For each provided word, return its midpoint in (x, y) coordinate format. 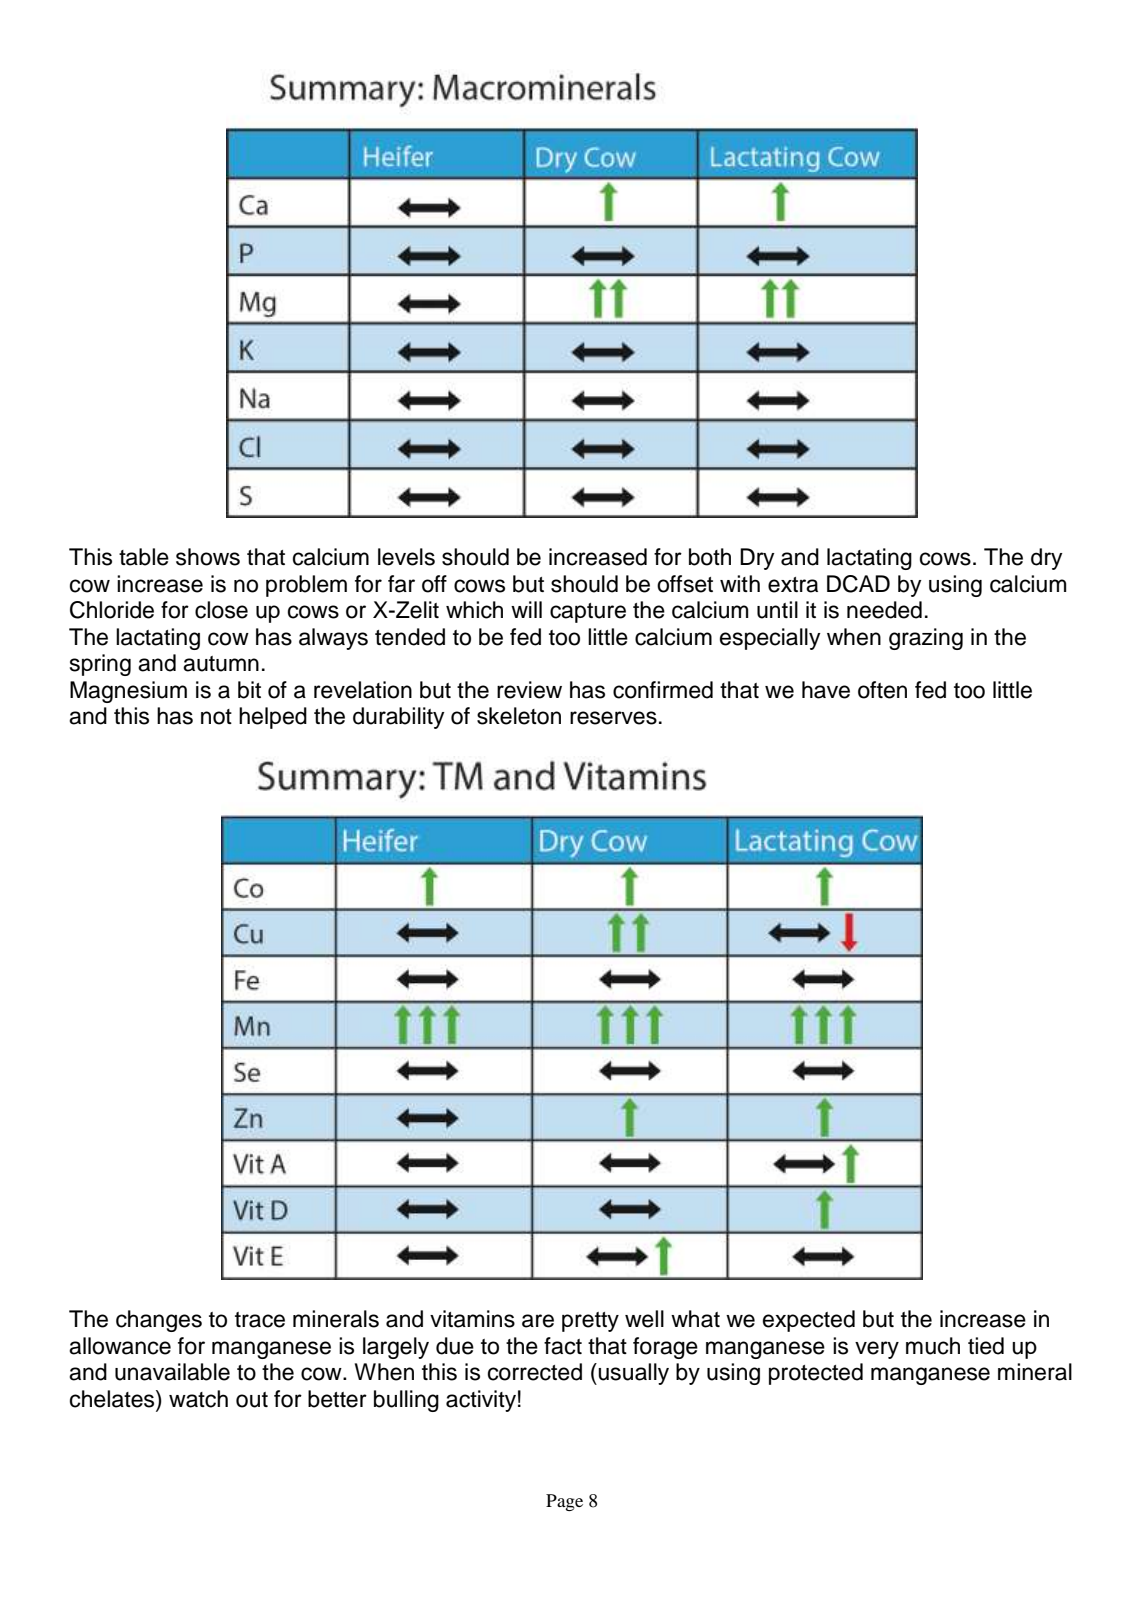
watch (198, 1399)
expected (809, 1321)
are (538, 1321)
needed (884, 610)
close (221, 610)
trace (260, 1320)
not (216, 717)
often (882, 690)
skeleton (519, 716)
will (526, 609)
